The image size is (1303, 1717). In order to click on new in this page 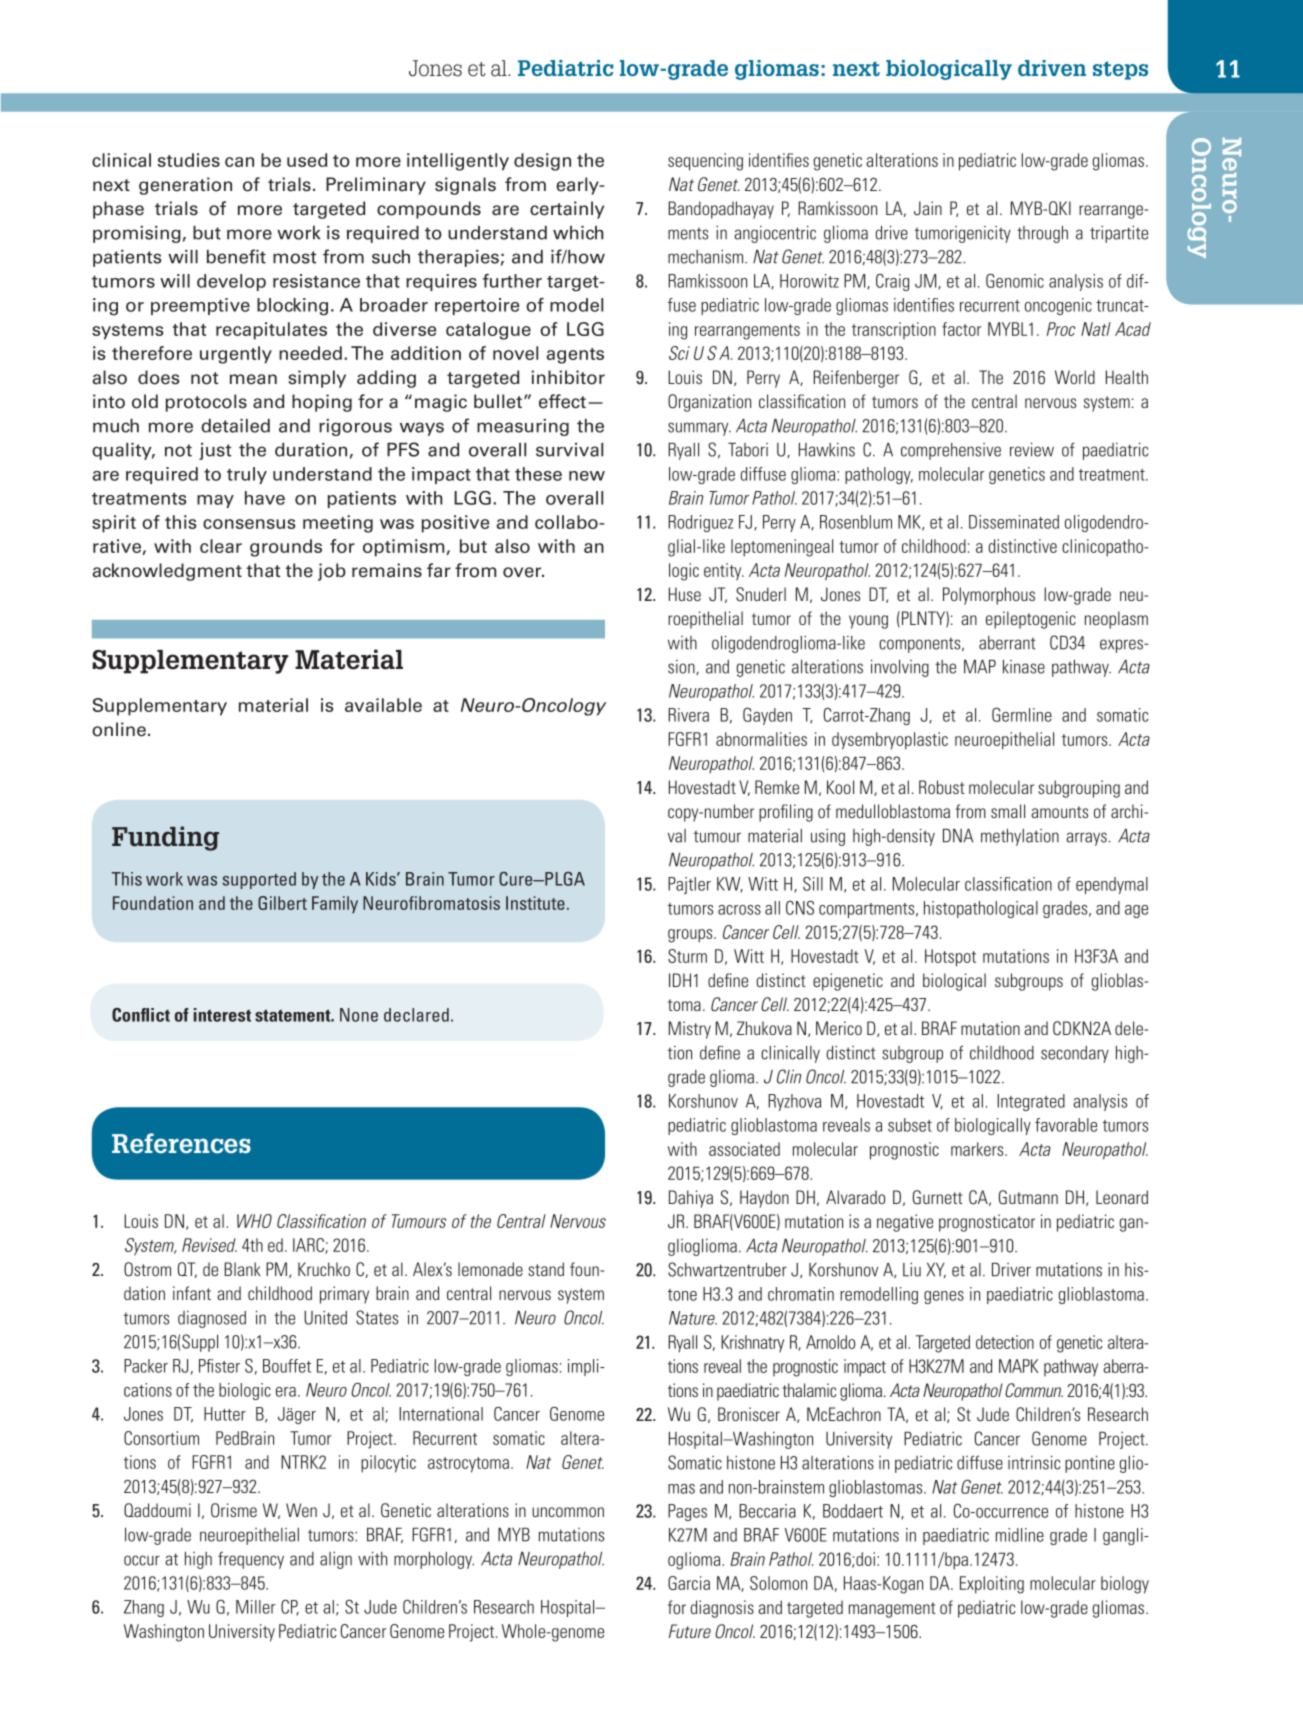, I will do `click(587, 476)`.
